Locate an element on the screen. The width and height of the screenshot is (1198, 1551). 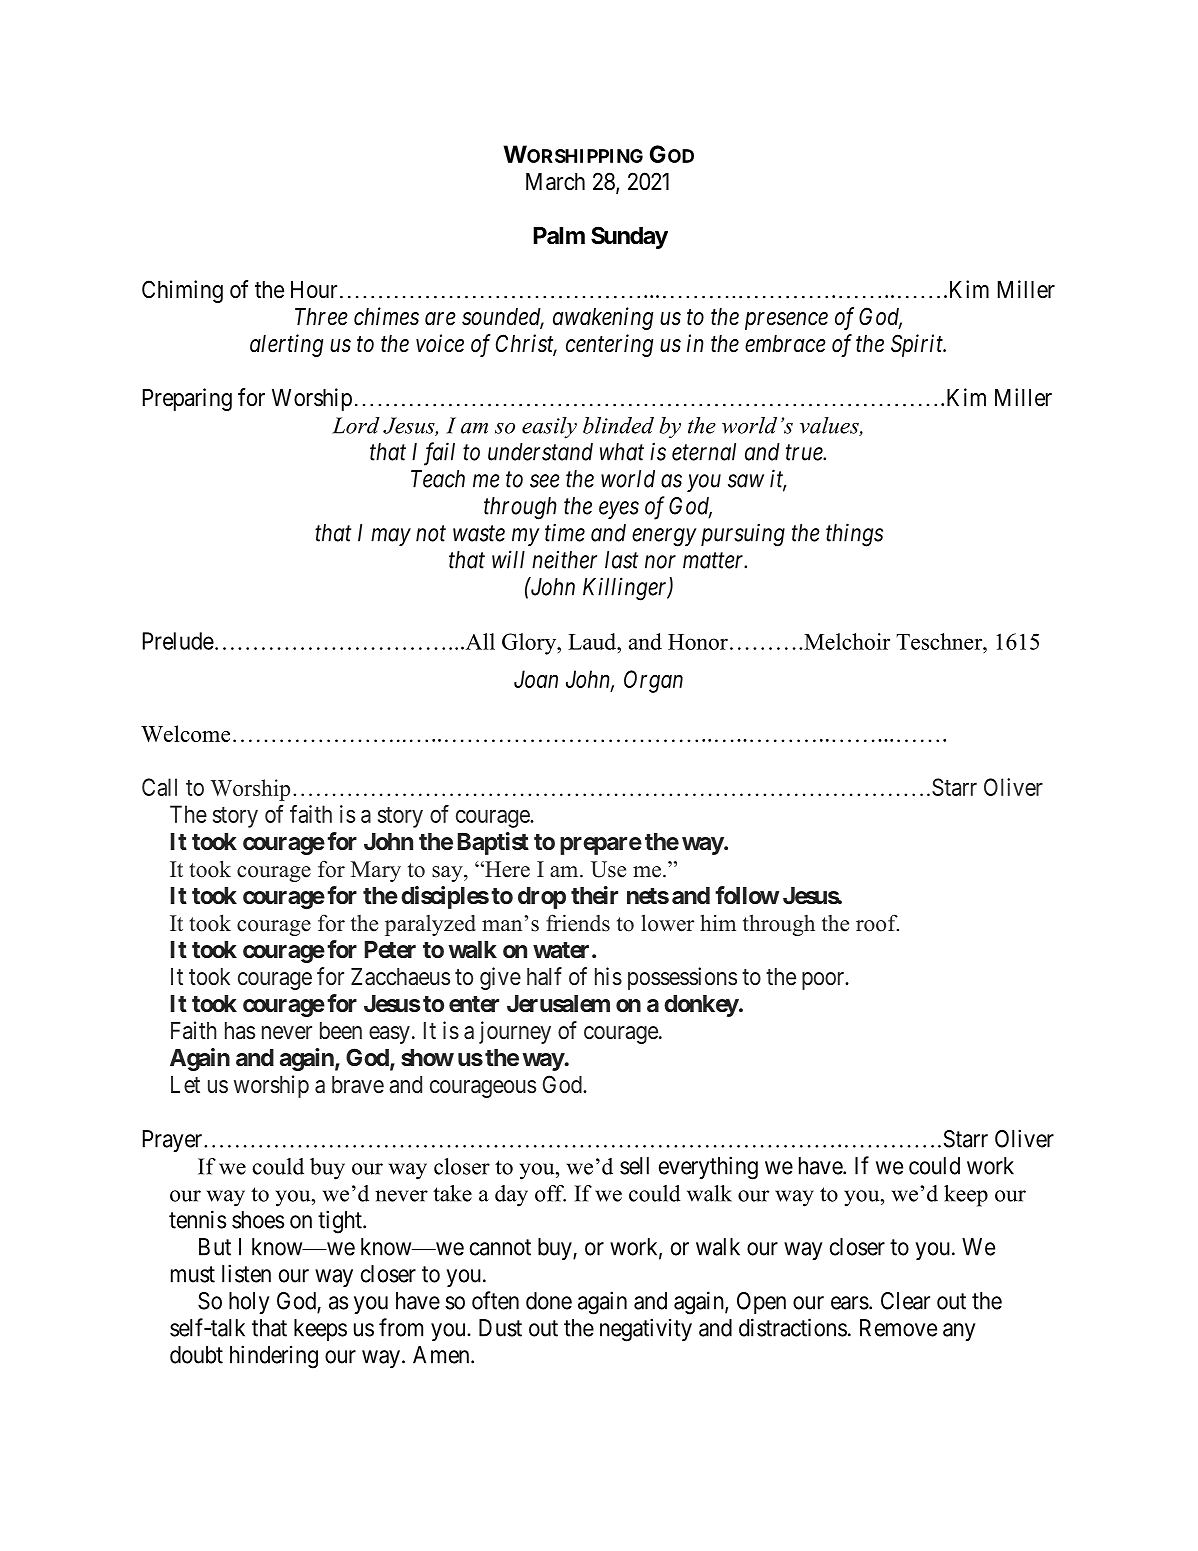
Baptist is located at coordinates (493, 843).
